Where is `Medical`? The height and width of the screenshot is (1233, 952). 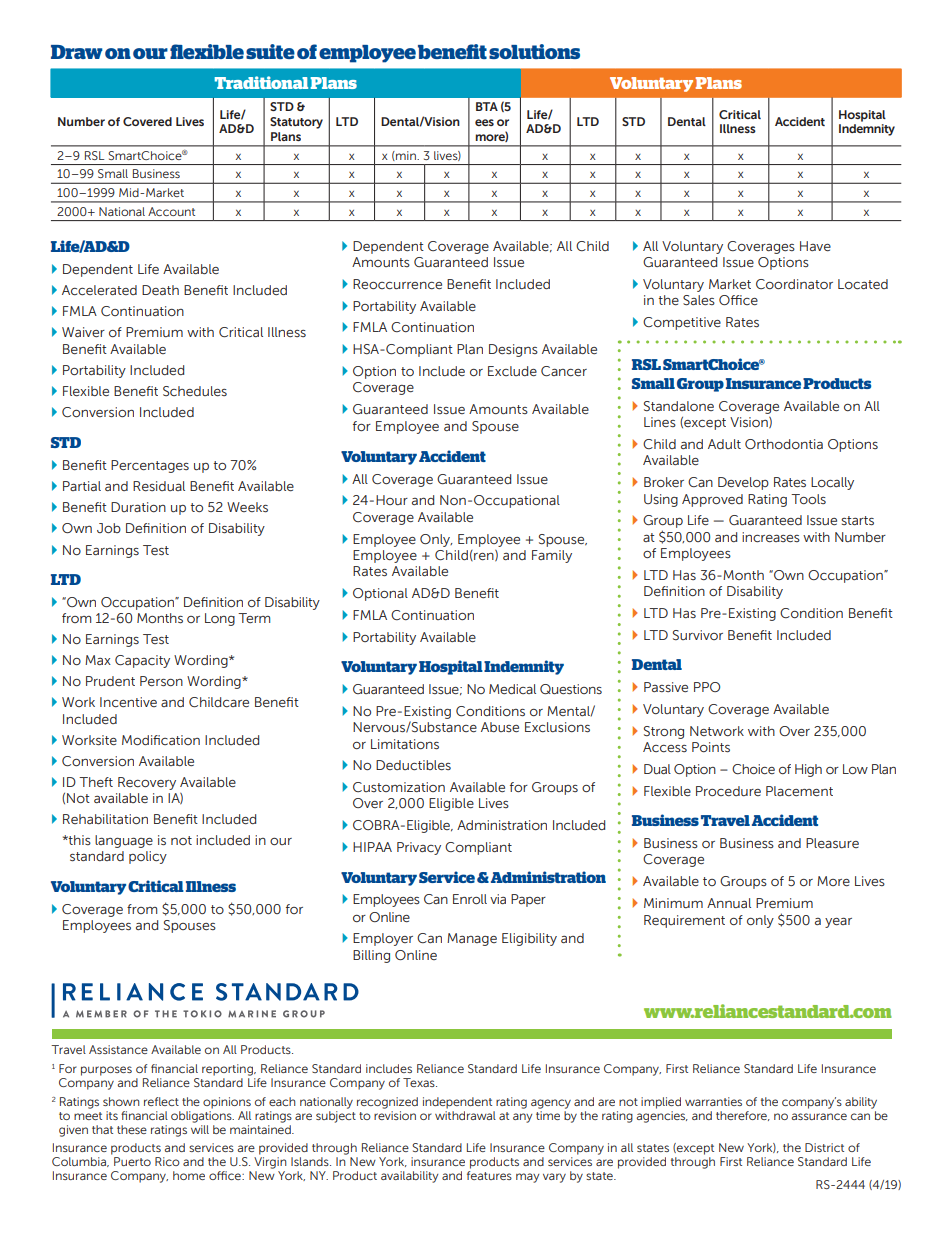 Medical is located at coordinates (512, 689).
